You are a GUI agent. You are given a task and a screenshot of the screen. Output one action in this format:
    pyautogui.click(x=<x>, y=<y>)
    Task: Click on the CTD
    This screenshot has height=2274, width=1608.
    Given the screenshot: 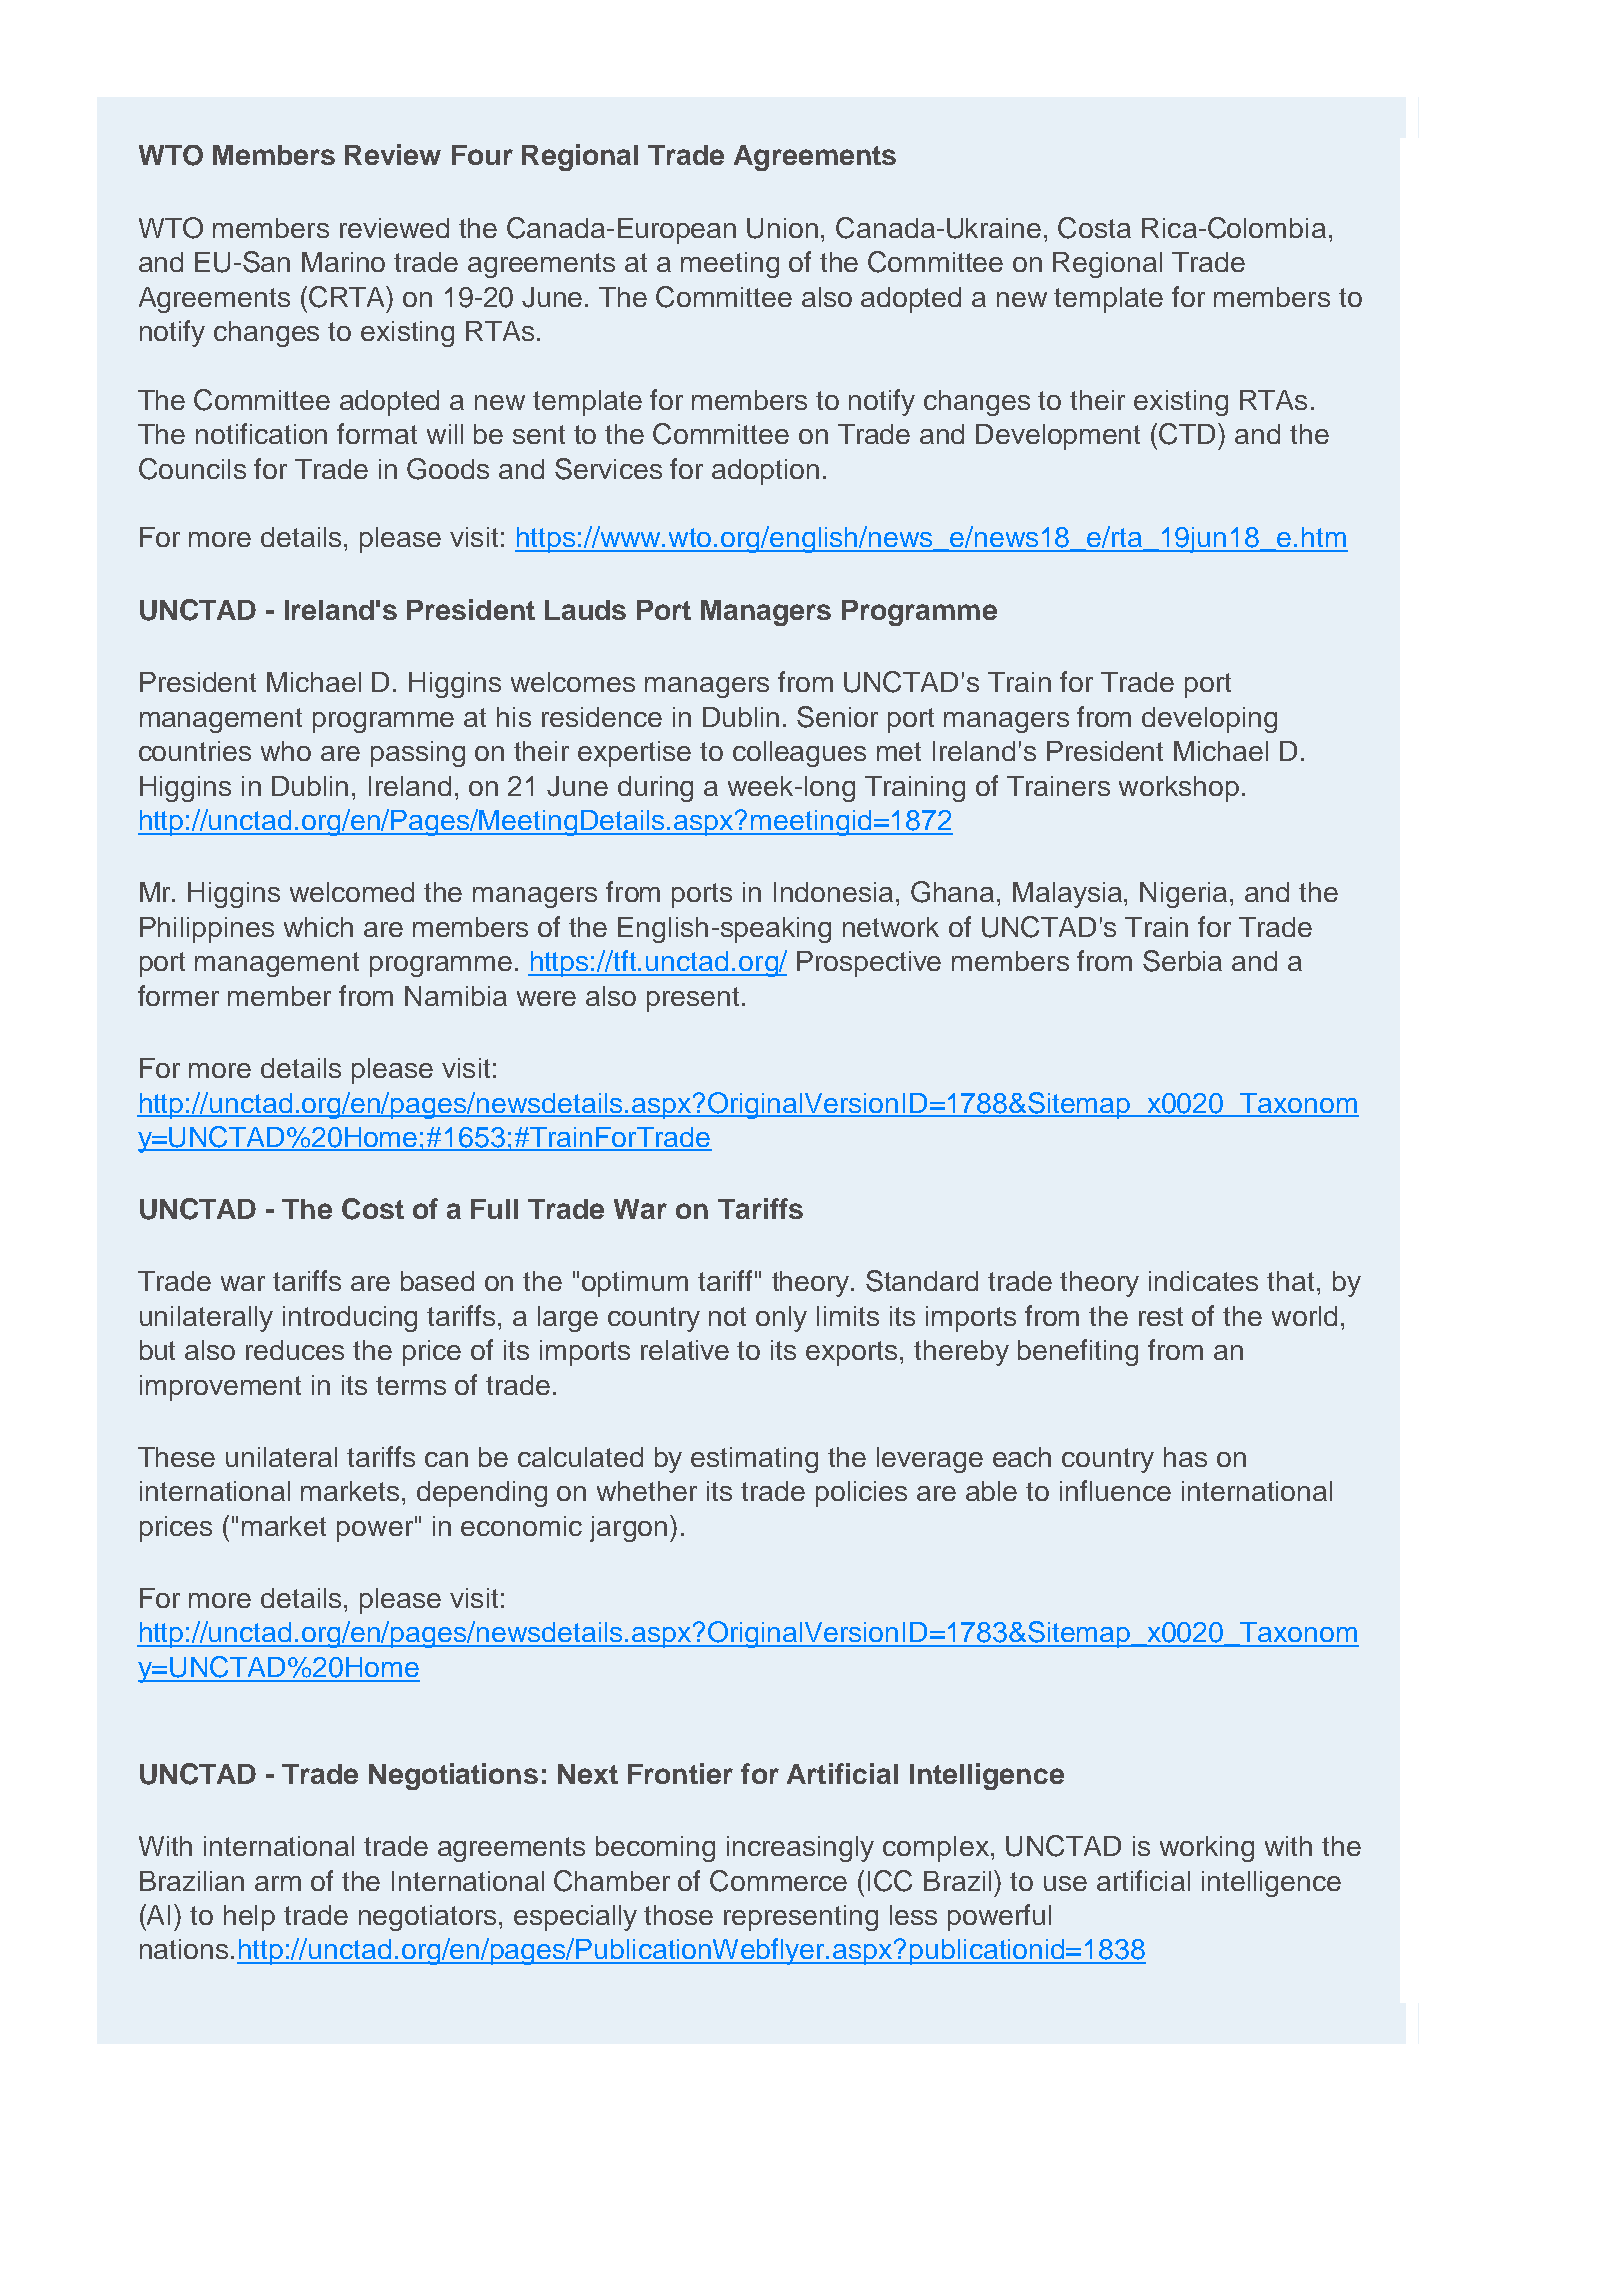 What is the action you would take?
    pyautogui.click(x=1189, y=434)
